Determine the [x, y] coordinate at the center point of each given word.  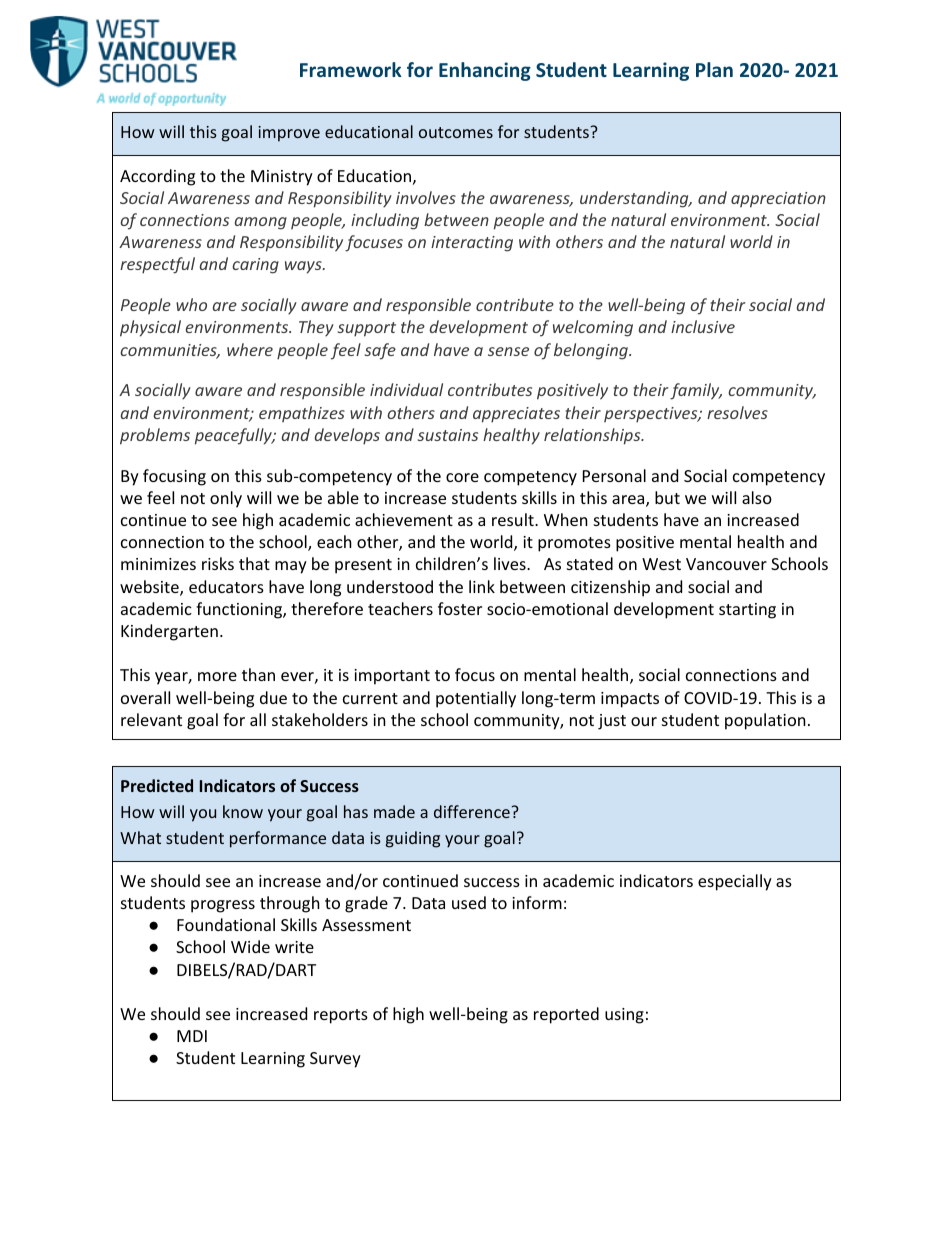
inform [537, 902]
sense [508, 351]
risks [218, 563]
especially [735, 882]
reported [566, 1015]
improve [289, 134]
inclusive [703, 326]
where [250, 349]
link [482, 586]
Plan [714, 69]
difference [472, 811]
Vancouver [726, 564]
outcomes [456, 132]
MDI [192, 1036]
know [243, 811]
